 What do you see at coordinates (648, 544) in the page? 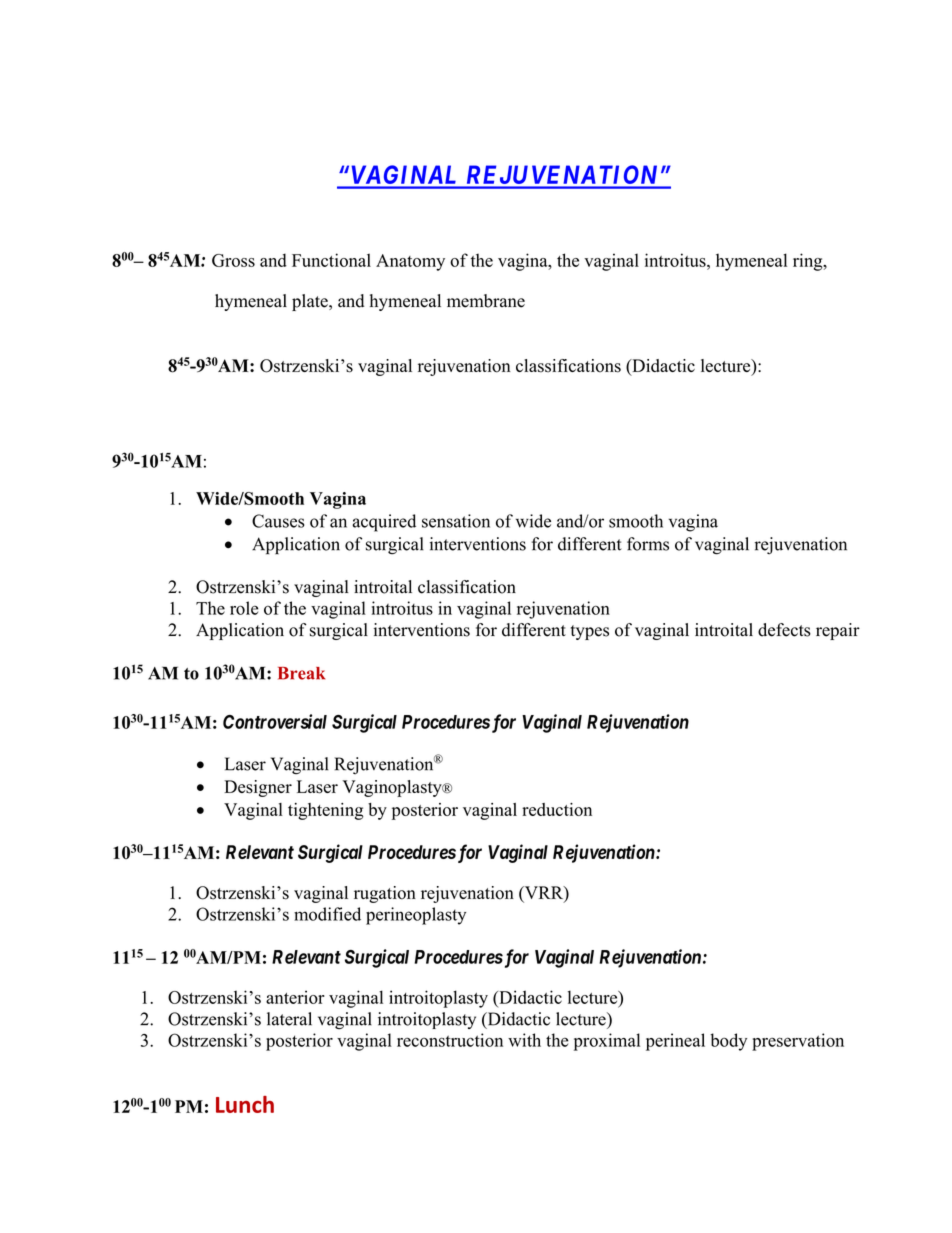
I see `forms` at bounding box center [648, 544].
